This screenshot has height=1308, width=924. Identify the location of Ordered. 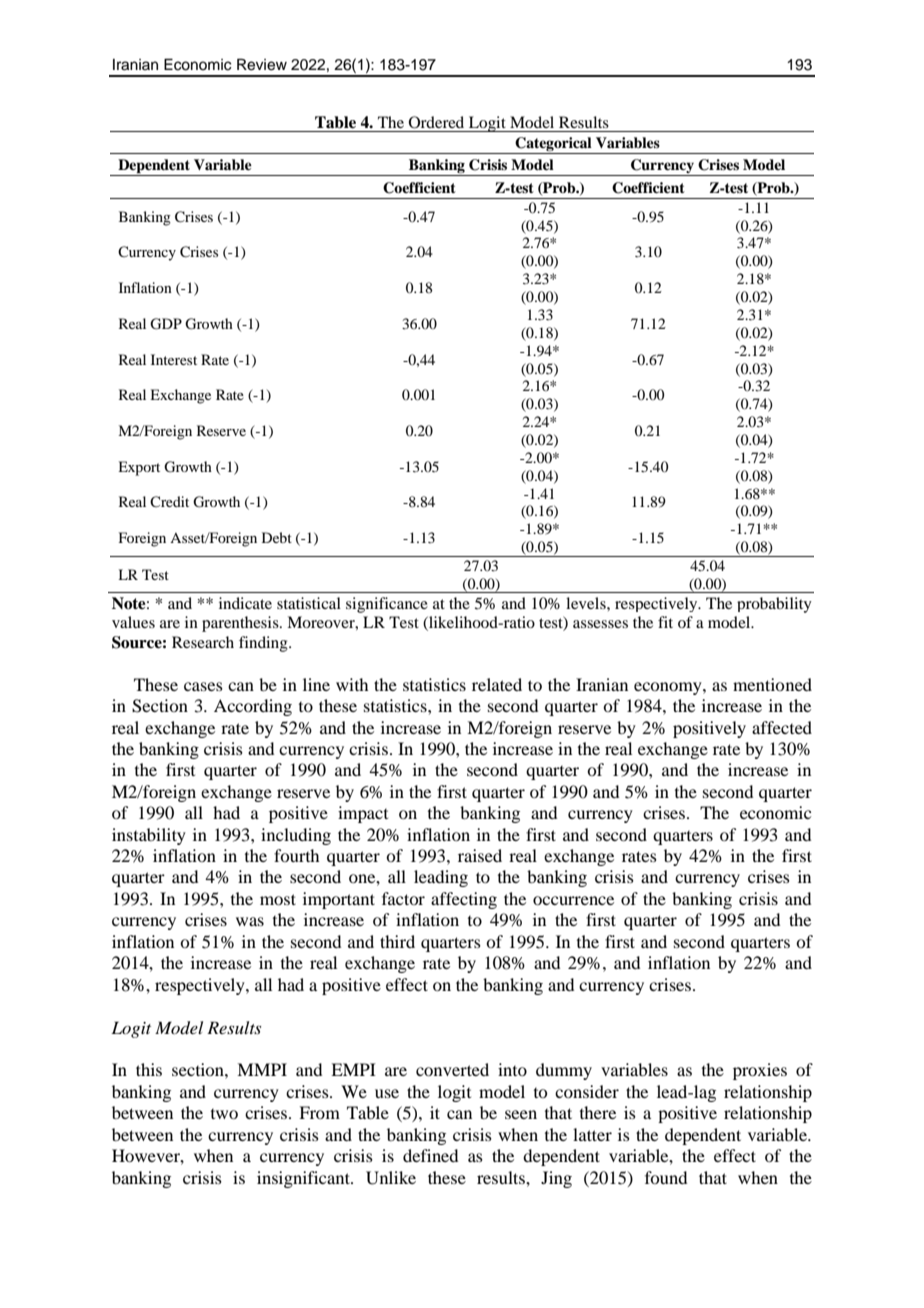
(436, 122).
